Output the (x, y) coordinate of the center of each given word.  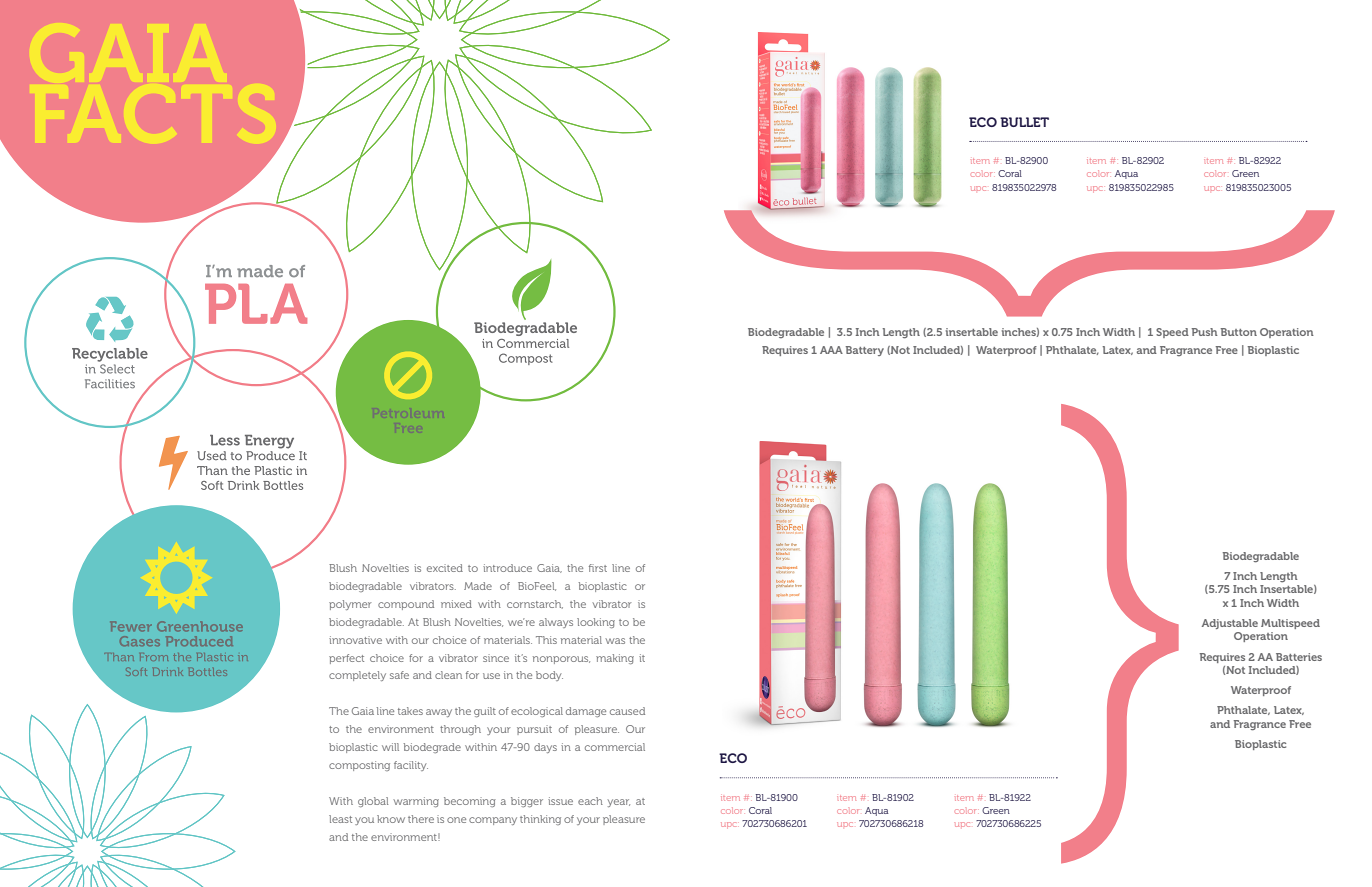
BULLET (1024, 122)
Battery (864, 351)
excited (445, 568)
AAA (831, 350)
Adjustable (1230, 624)
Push (1204, 332)
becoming (470, 802)
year (619, 803)
